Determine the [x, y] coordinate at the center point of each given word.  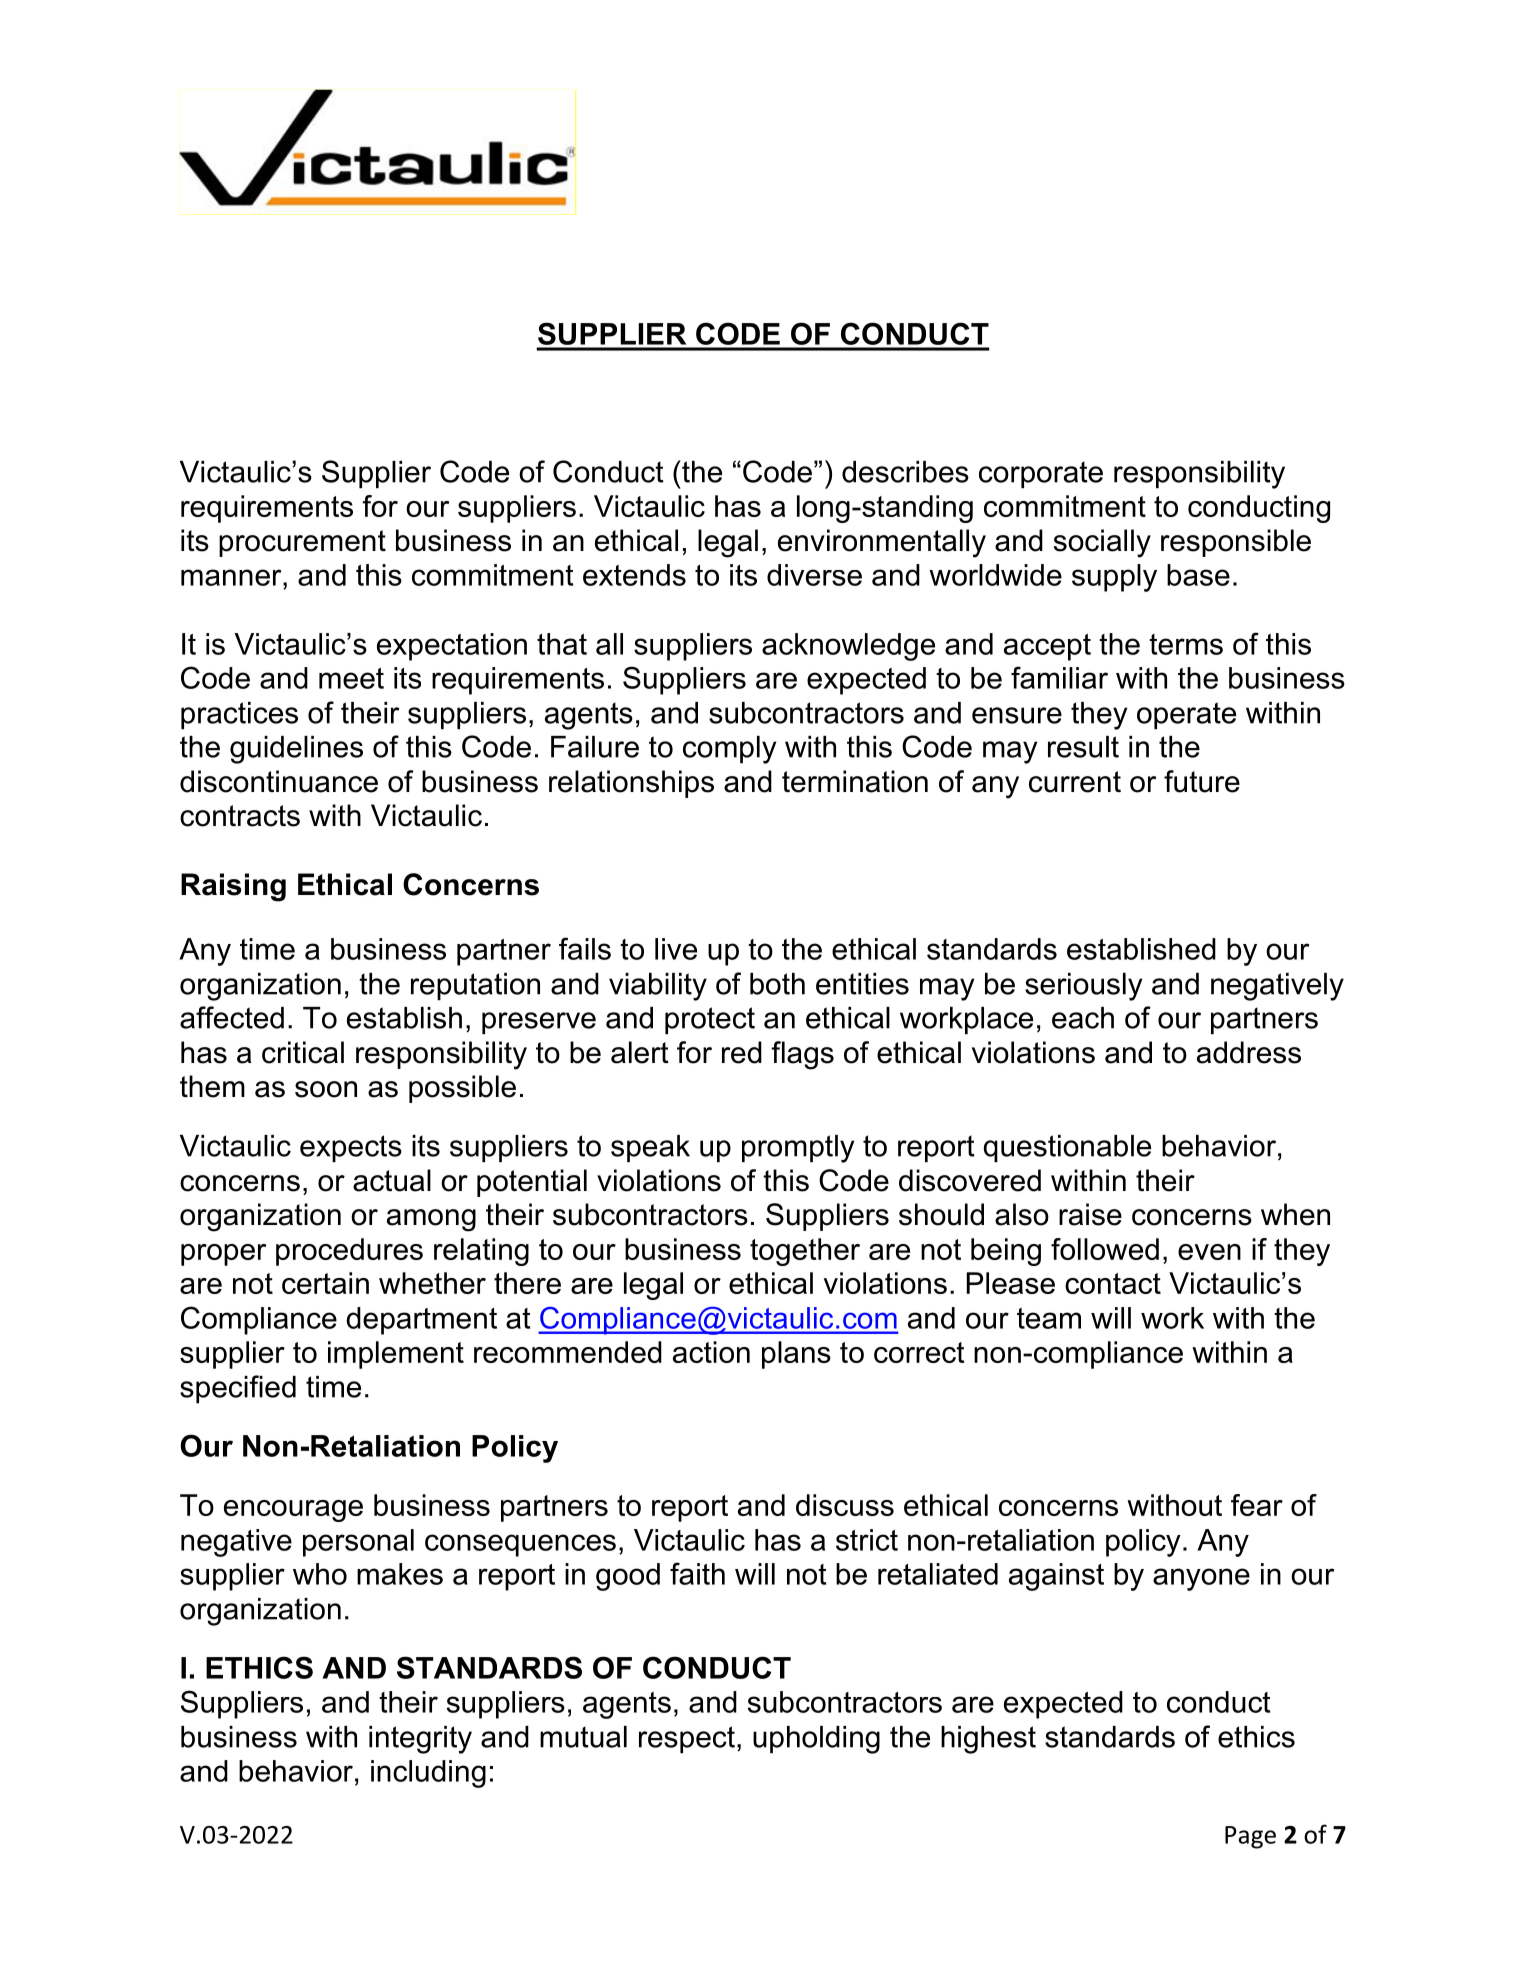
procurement [302, 543]
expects [351, 1148]
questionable [1067, 1148]
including [428, 1774]
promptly [798, 1149]
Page [1250, 1837]
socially [1102, 543]
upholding [816, 1740]
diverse [814, 575]
